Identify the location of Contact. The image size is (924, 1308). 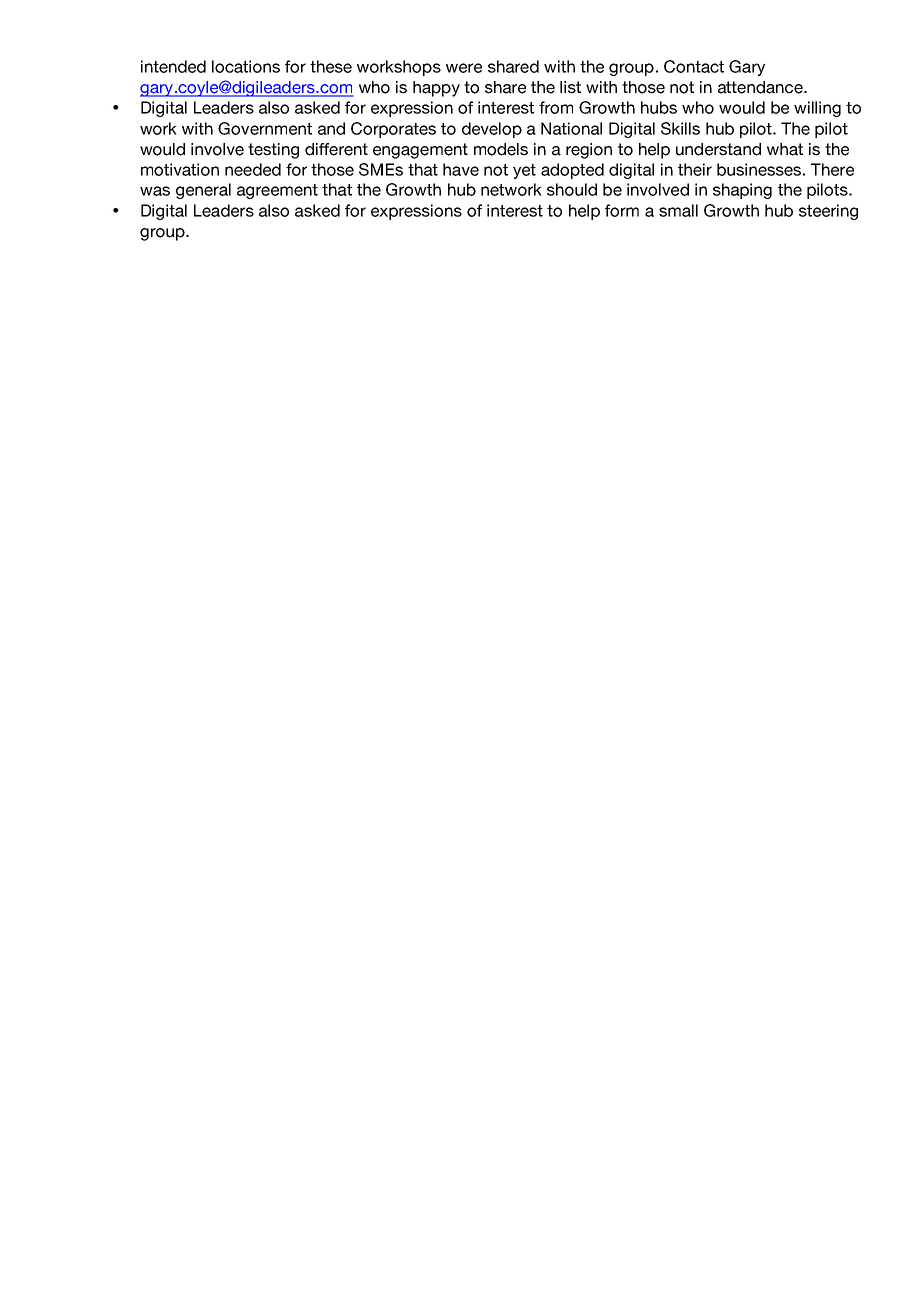
(694, 66).
